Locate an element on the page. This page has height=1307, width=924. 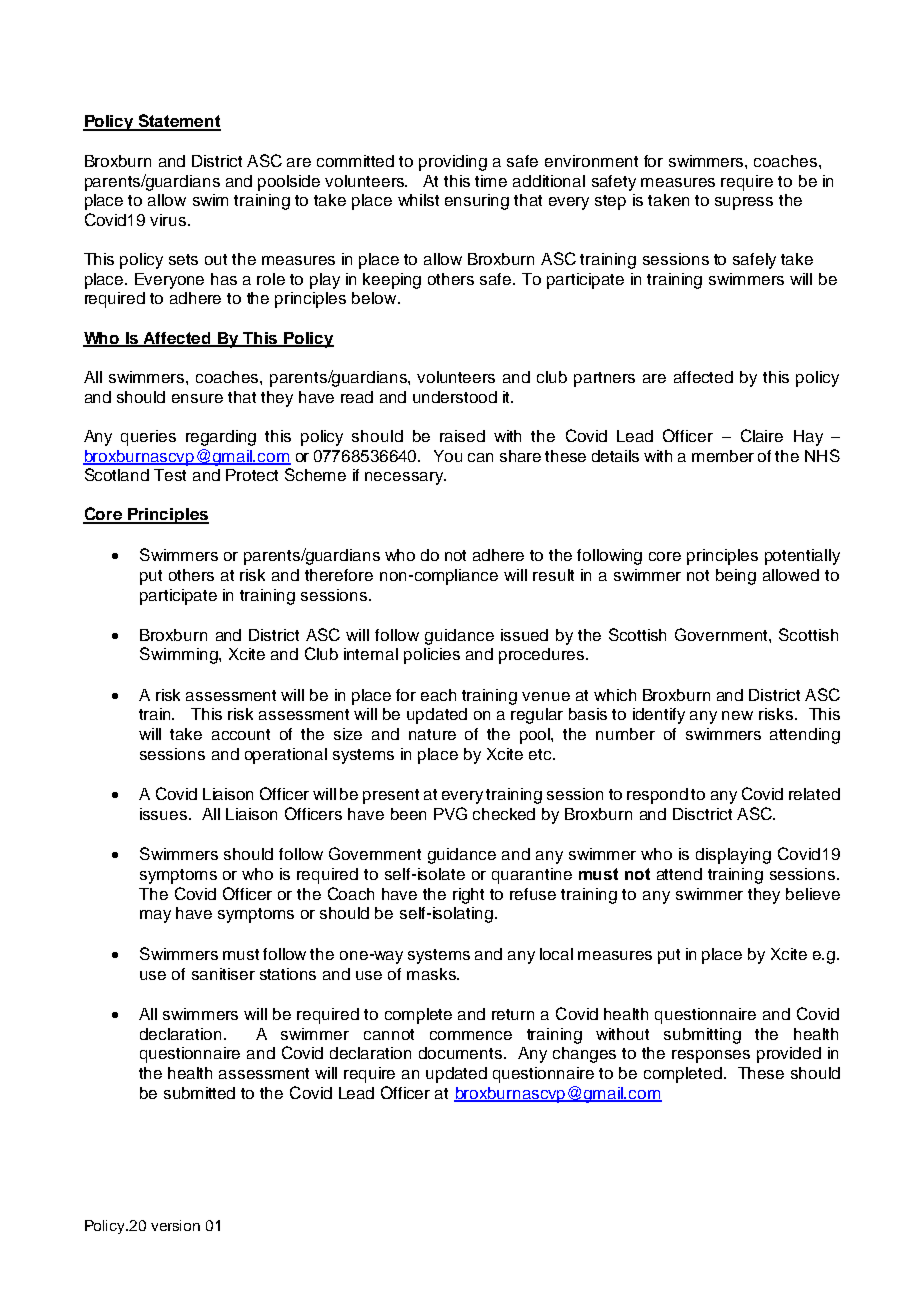
Test is located at coordinates (170, 475).
